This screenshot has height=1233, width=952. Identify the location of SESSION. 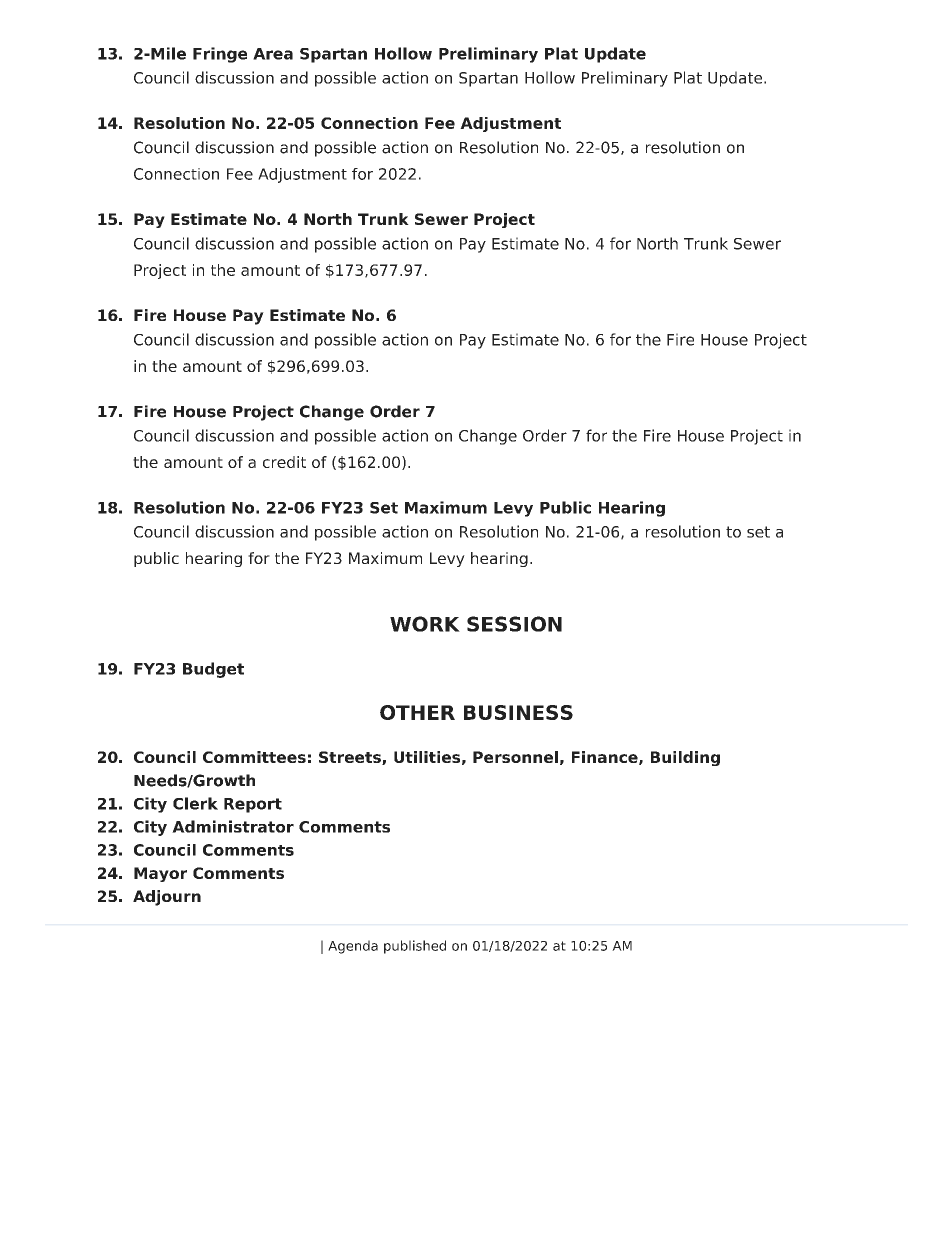
(514, 624).
